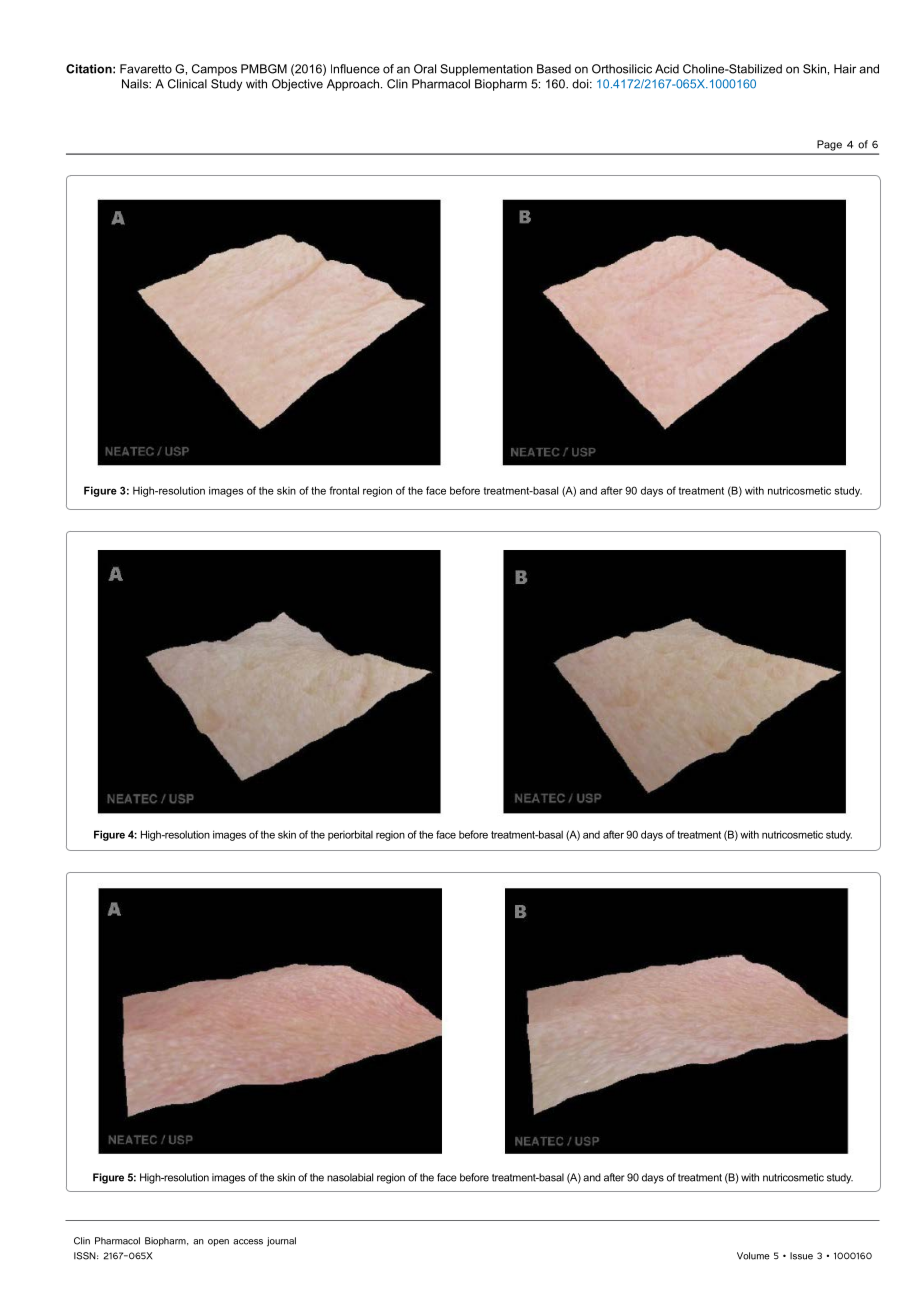 Image resolution: width=924 pixels, height=1308 pixels. What do you see at coordinates (667, 69) in the page?
I see `Acid` at bounding box center [667, 69].
